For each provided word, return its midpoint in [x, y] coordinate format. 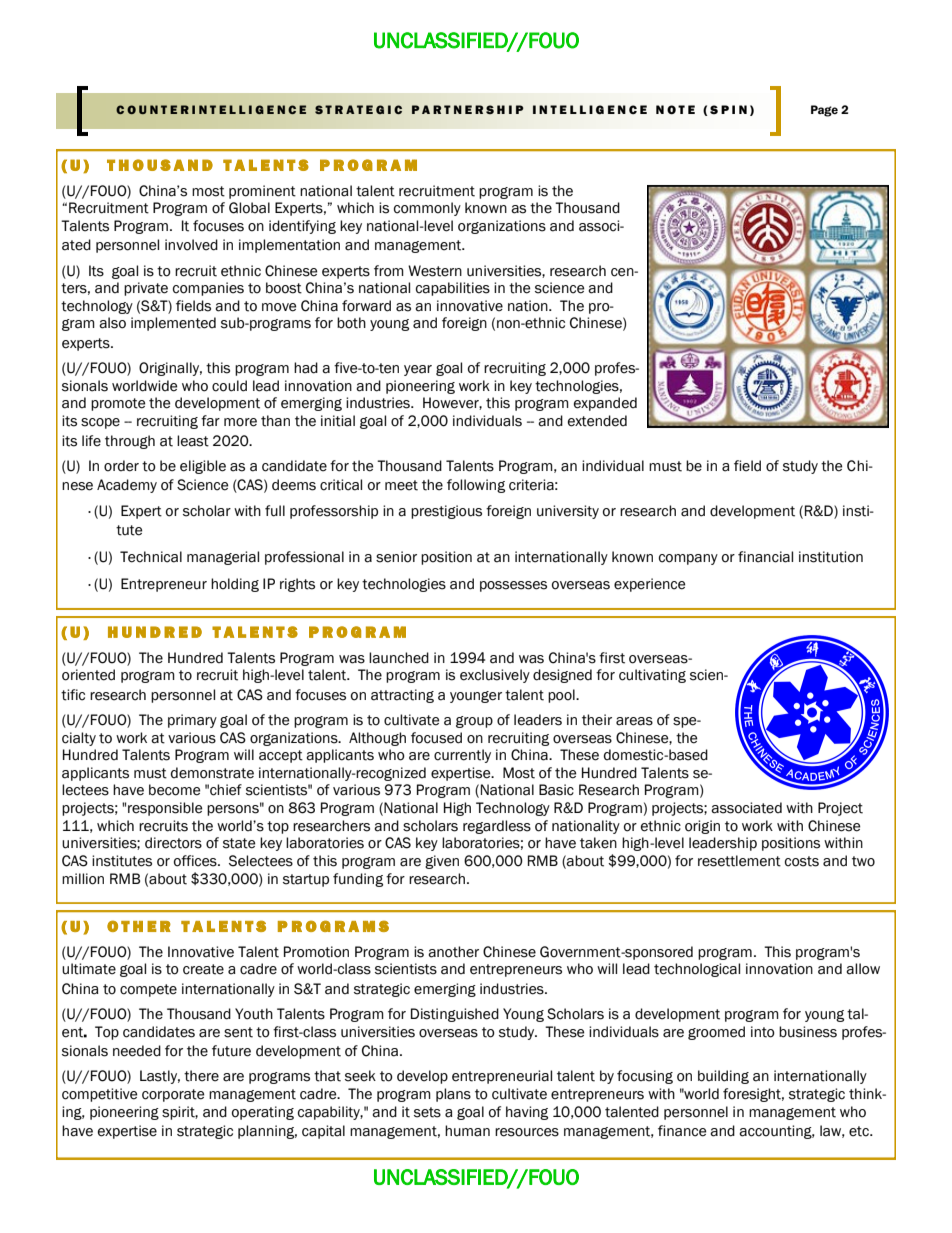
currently [462, 756]
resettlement [739, 861]
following [476, 486]
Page [824, 111]
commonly [427, 209]
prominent [262, 192]
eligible [203, 467]
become [174, 790]
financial [765, 557]
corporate [173, 1095]
